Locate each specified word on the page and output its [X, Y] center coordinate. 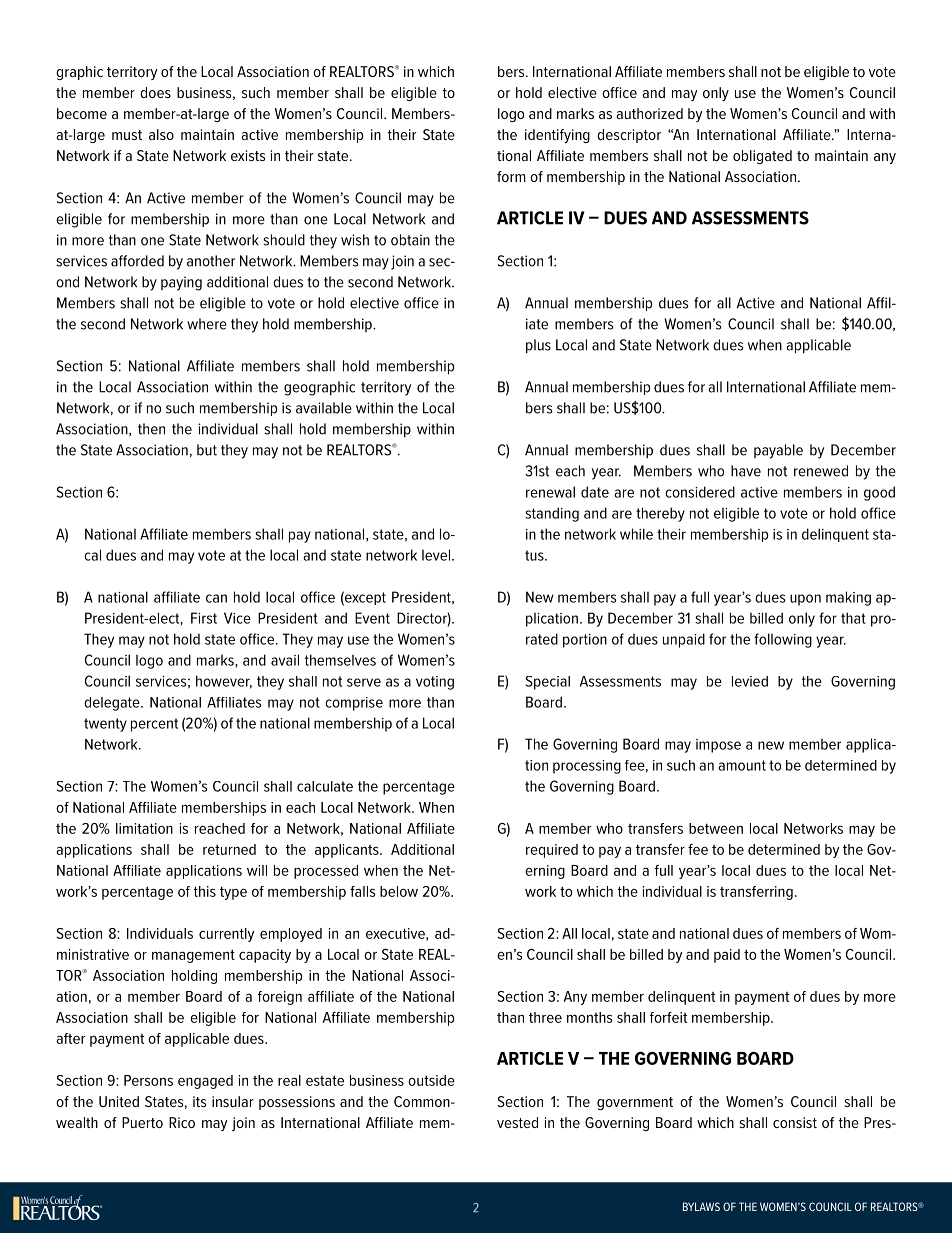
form [511, 176]
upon [805, 600]
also [161, 134]
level [436, 555]
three [545, 1017]
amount [742, 765]
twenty [105, 725]
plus [538, 346]
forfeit [668, 1017]
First [204, 618]
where [207, 324]
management [193, 956]
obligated [762, 157]
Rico [182, 1122]
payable [778, 451]
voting [435, 683]
